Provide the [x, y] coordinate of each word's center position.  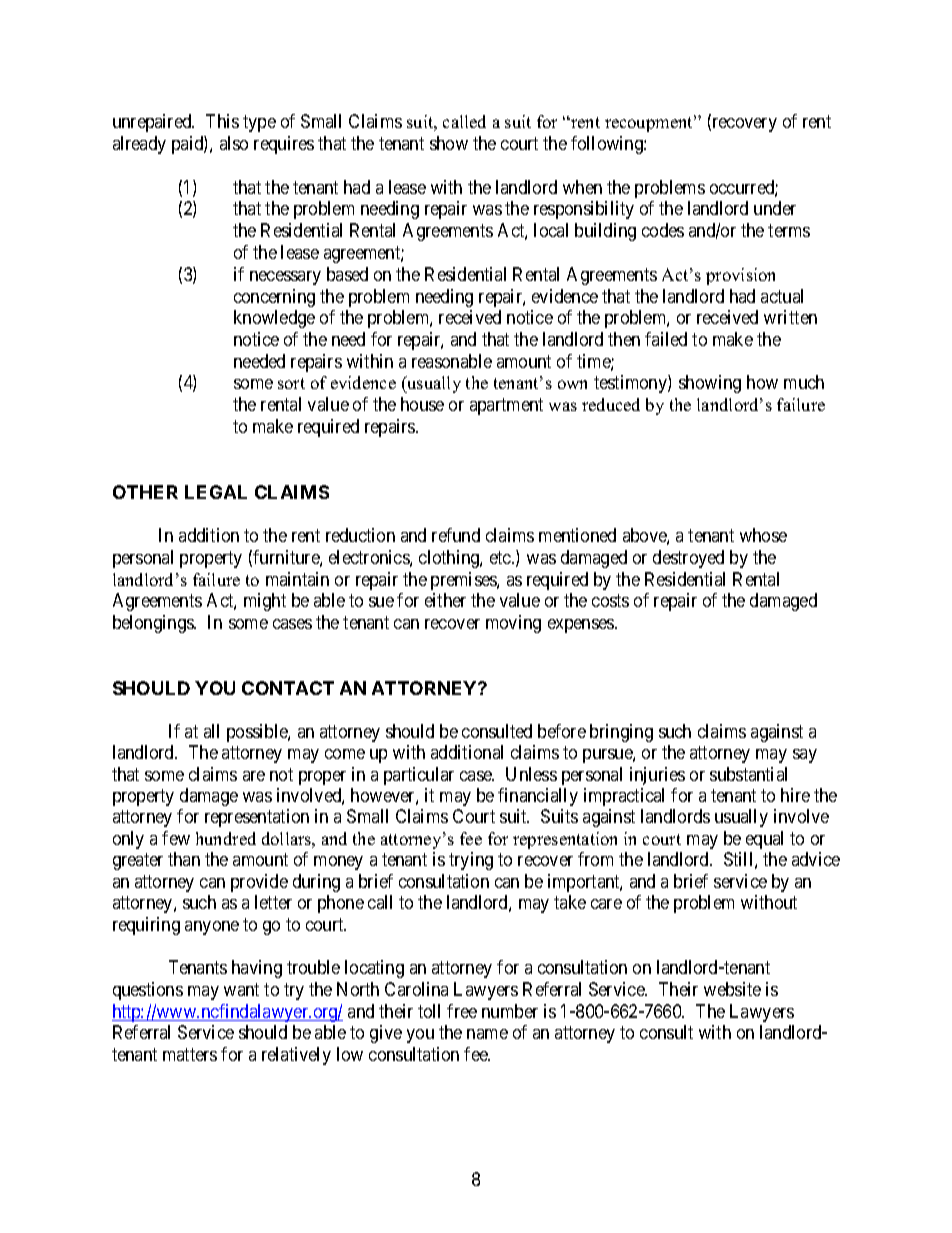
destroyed [688, 559]
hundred [226, 838]
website [732, 989]
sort [291, 383]
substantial [748, 774]
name [487, 1034]
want [241, 989]
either [445, 600]
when [582, 187]
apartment [506, 407]
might [265, 602]
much [804, 382]
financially [538, 797]
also [234, 143]
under [775, 208]
